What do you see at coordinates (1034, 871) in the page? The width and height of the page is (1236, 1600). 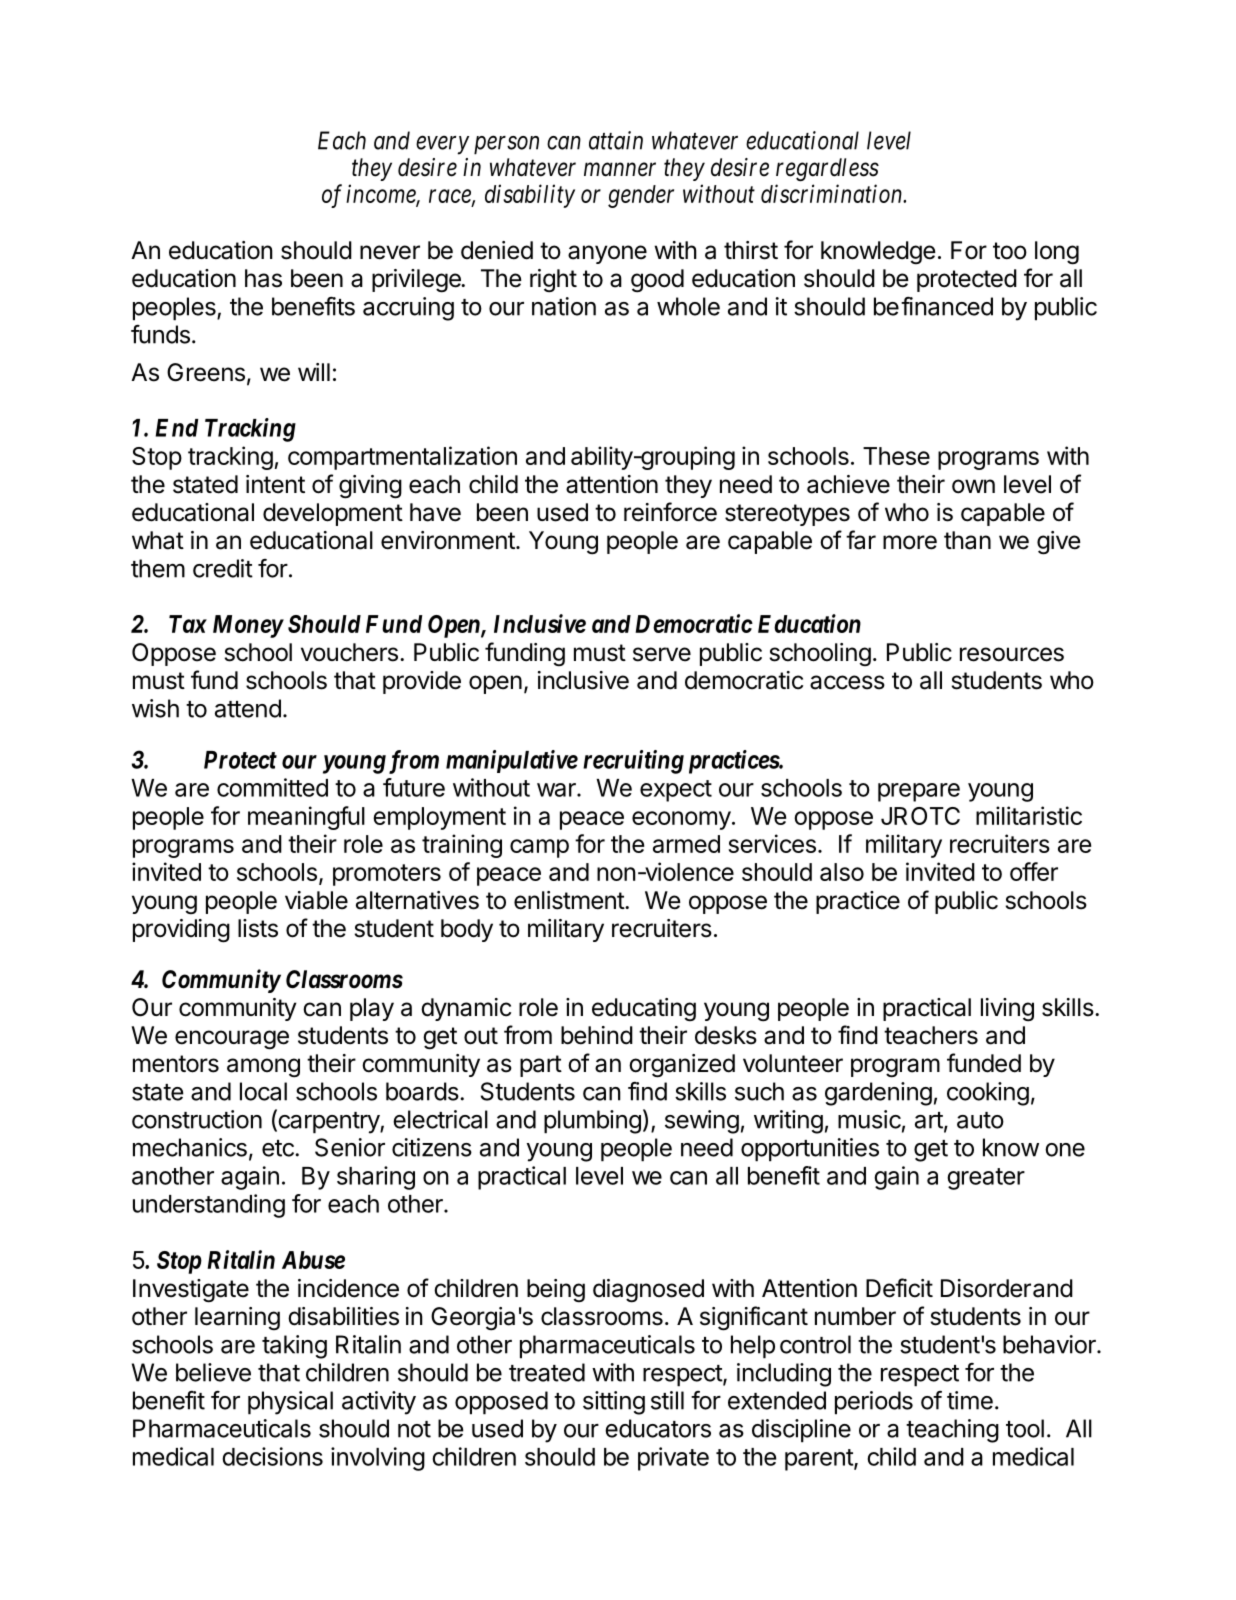 I see `offer` at bounding box center [1034, 871].
